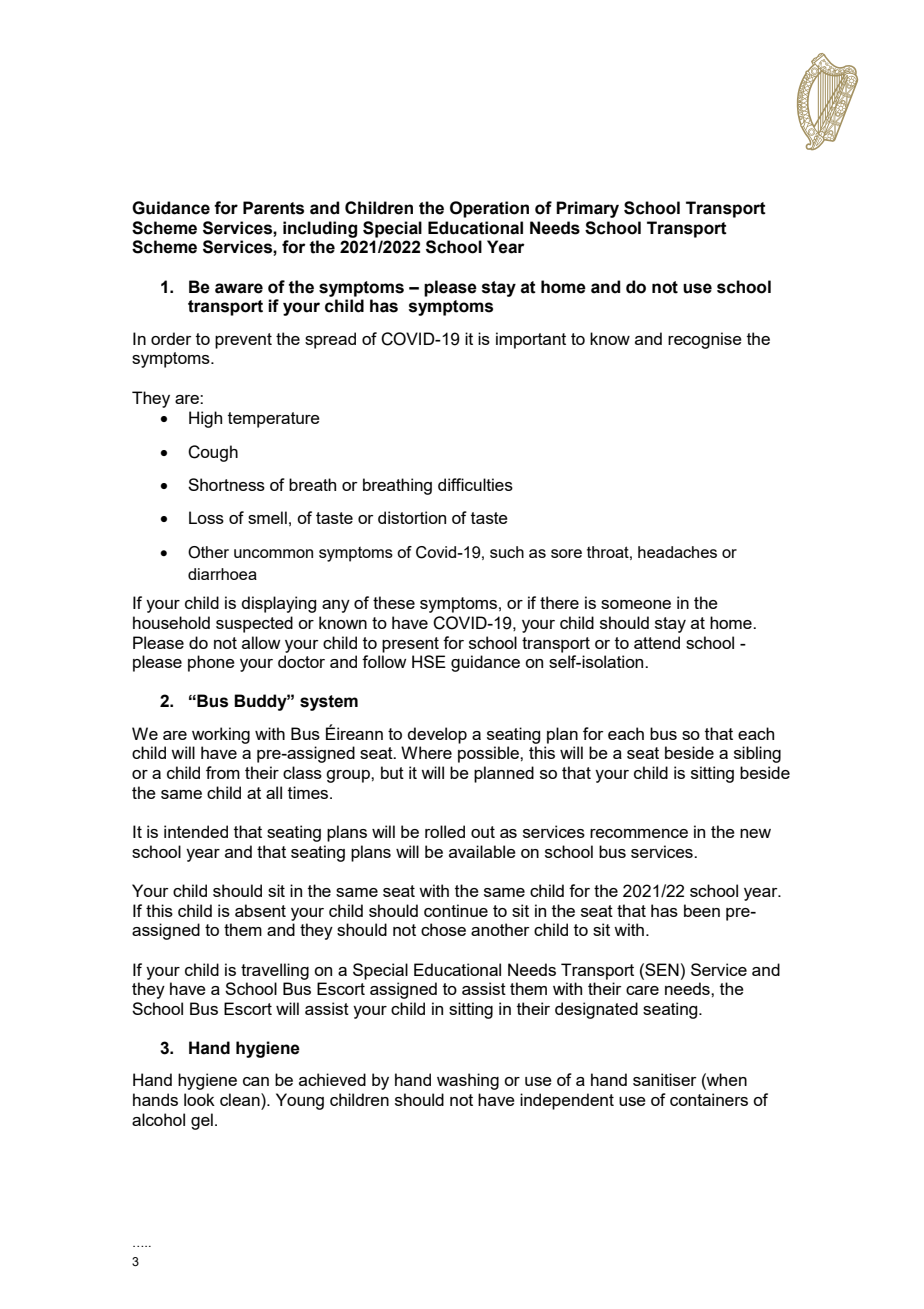  I want to click on Parents, so click(273, 208).
